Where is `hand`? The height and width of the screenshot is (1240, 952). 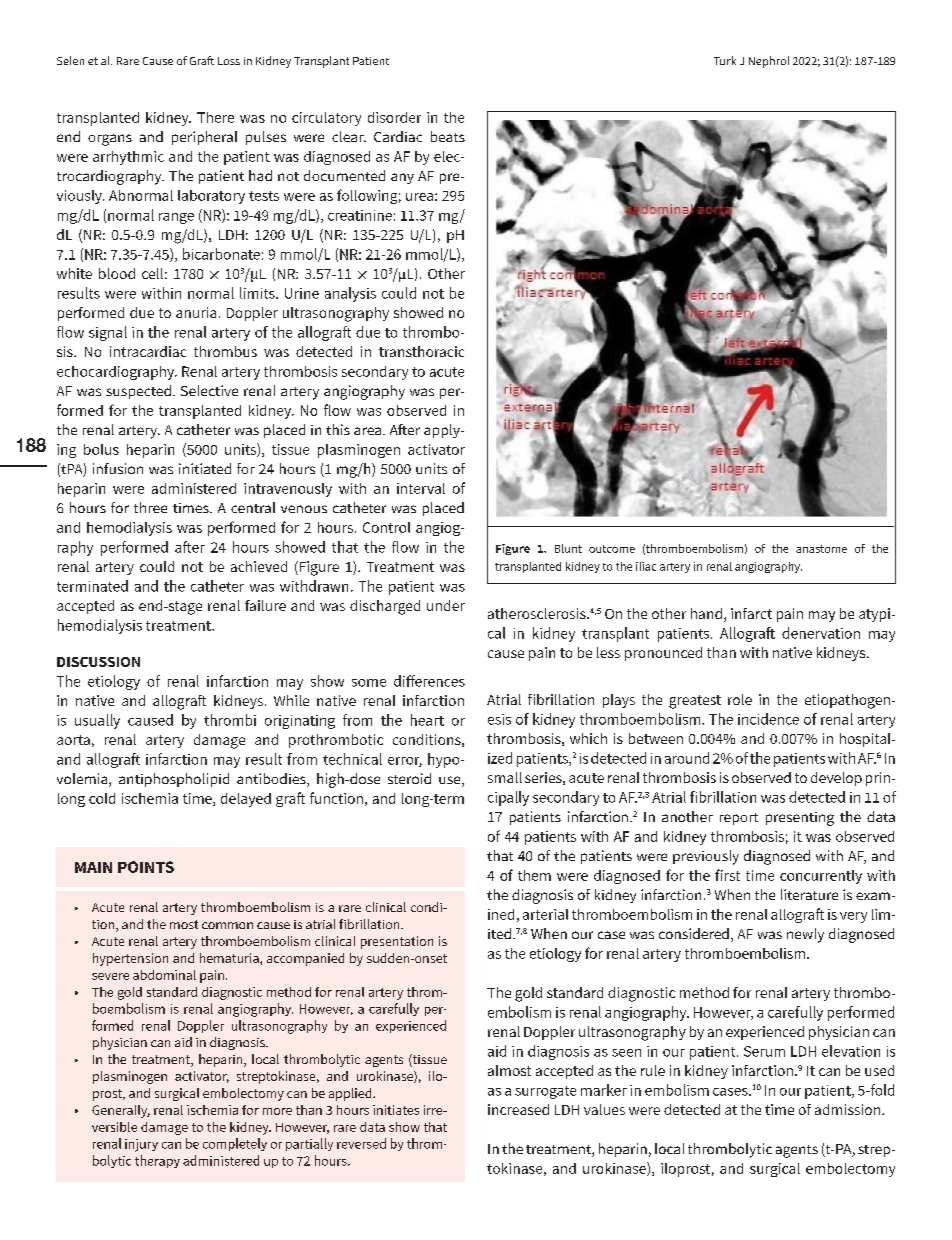
hand is located at coordinates (706, 613).
